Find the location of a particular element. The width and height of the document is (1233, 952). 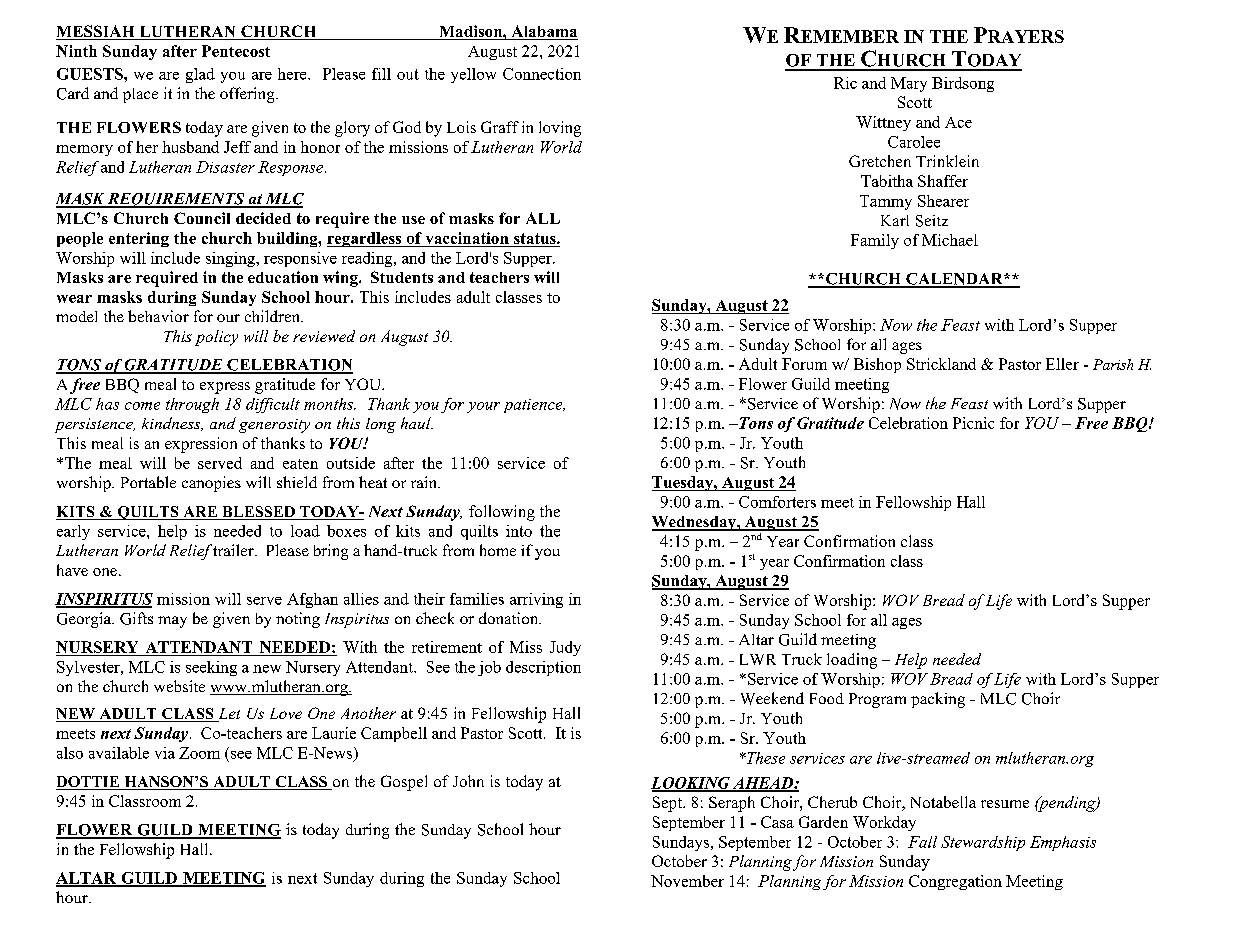

Picnic is located at coordinates (973, 423).
